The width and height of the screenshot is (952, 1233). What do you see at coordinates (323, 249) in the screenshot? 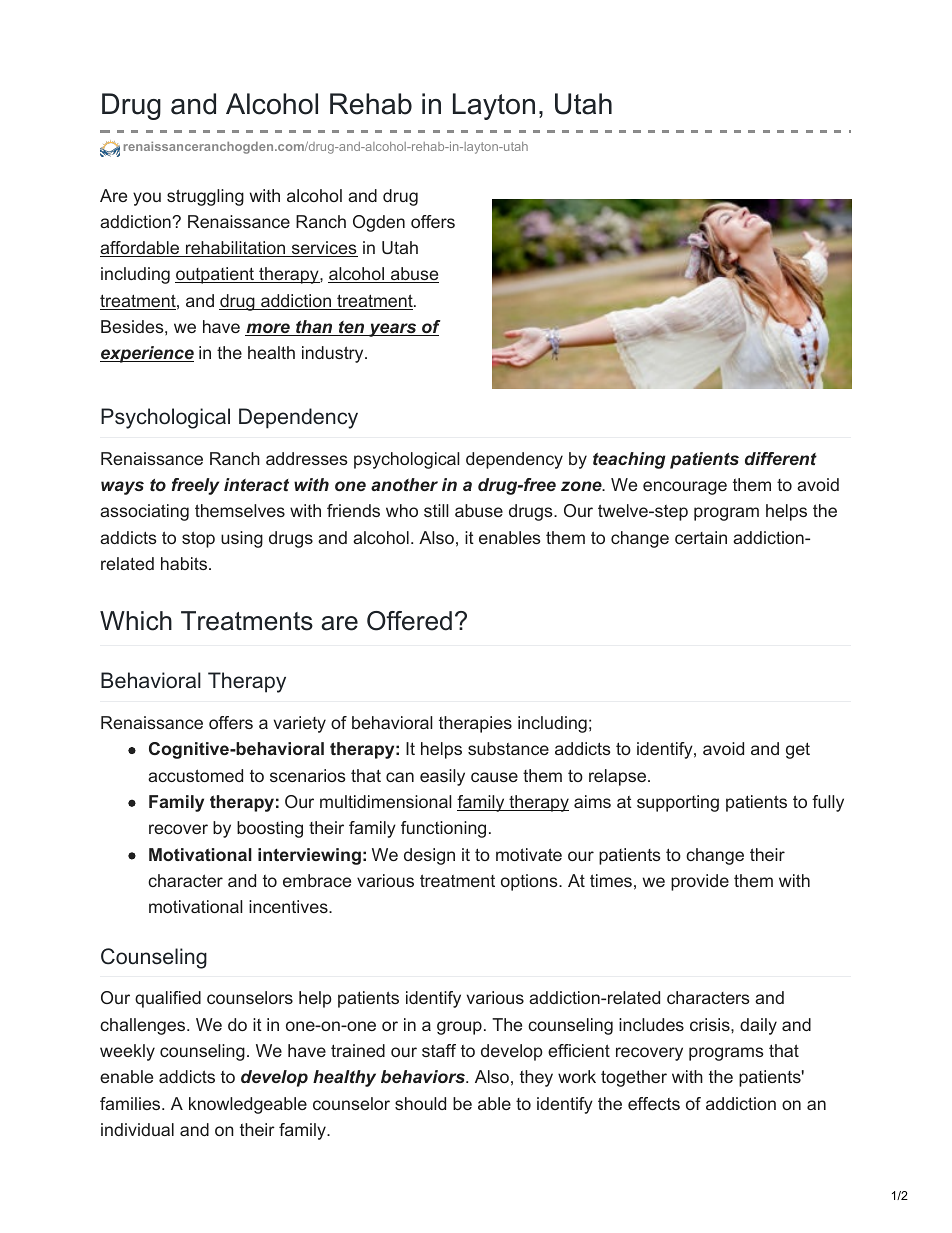
I see `services` at bounding box center [323, 249].
